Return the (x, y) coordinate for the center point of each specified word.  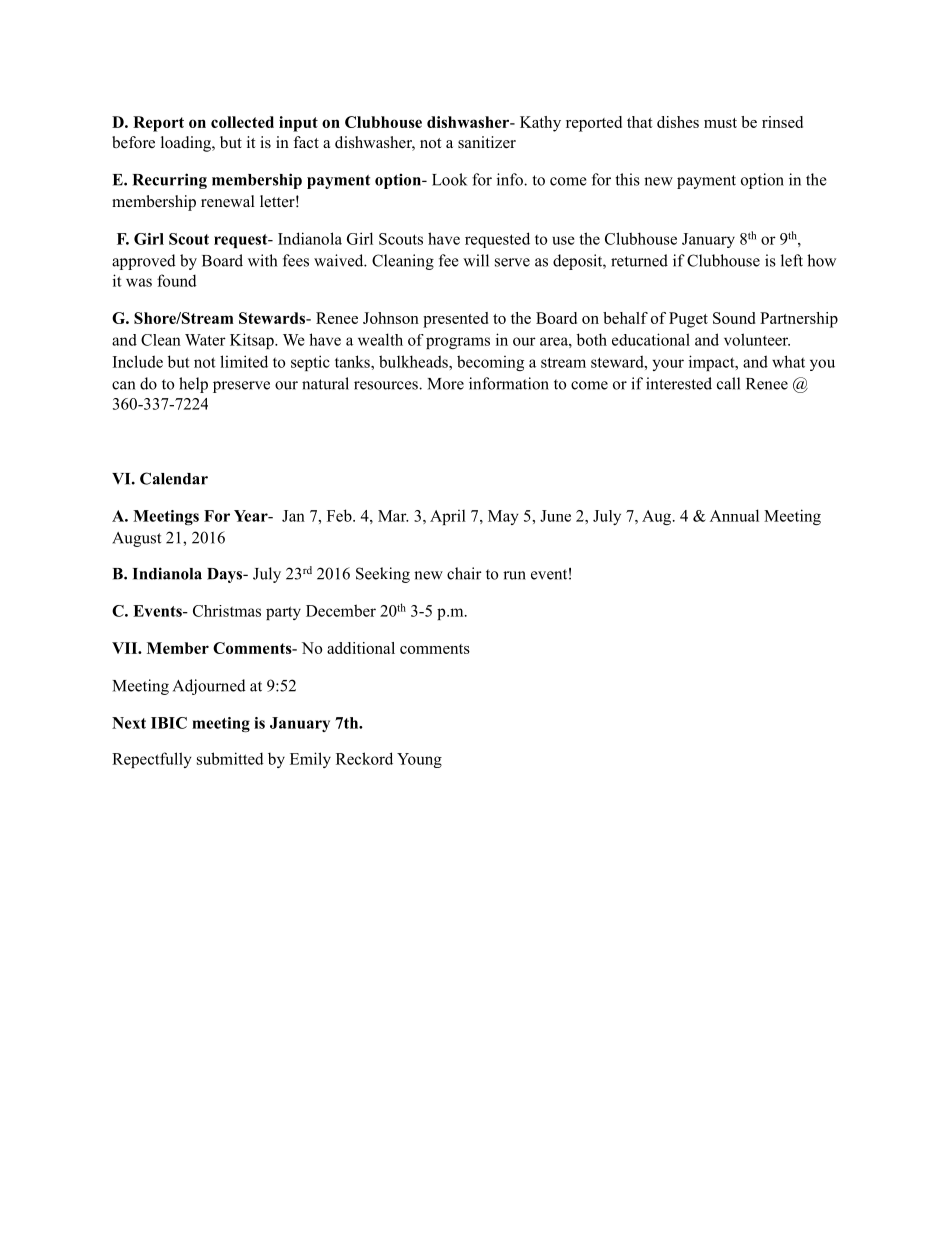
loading (187, 144)
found (177, 280)
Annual (734, 515)
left (792, 260)
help (193, 385)
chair (464, 573)
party (283, 613)
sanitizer (487, 142)
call (728, 383)
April (448, 517)
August (136, 539)
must (720, 123)
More (446, 384)
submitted (230, 758)
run (514, 575)
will (476, 260)
